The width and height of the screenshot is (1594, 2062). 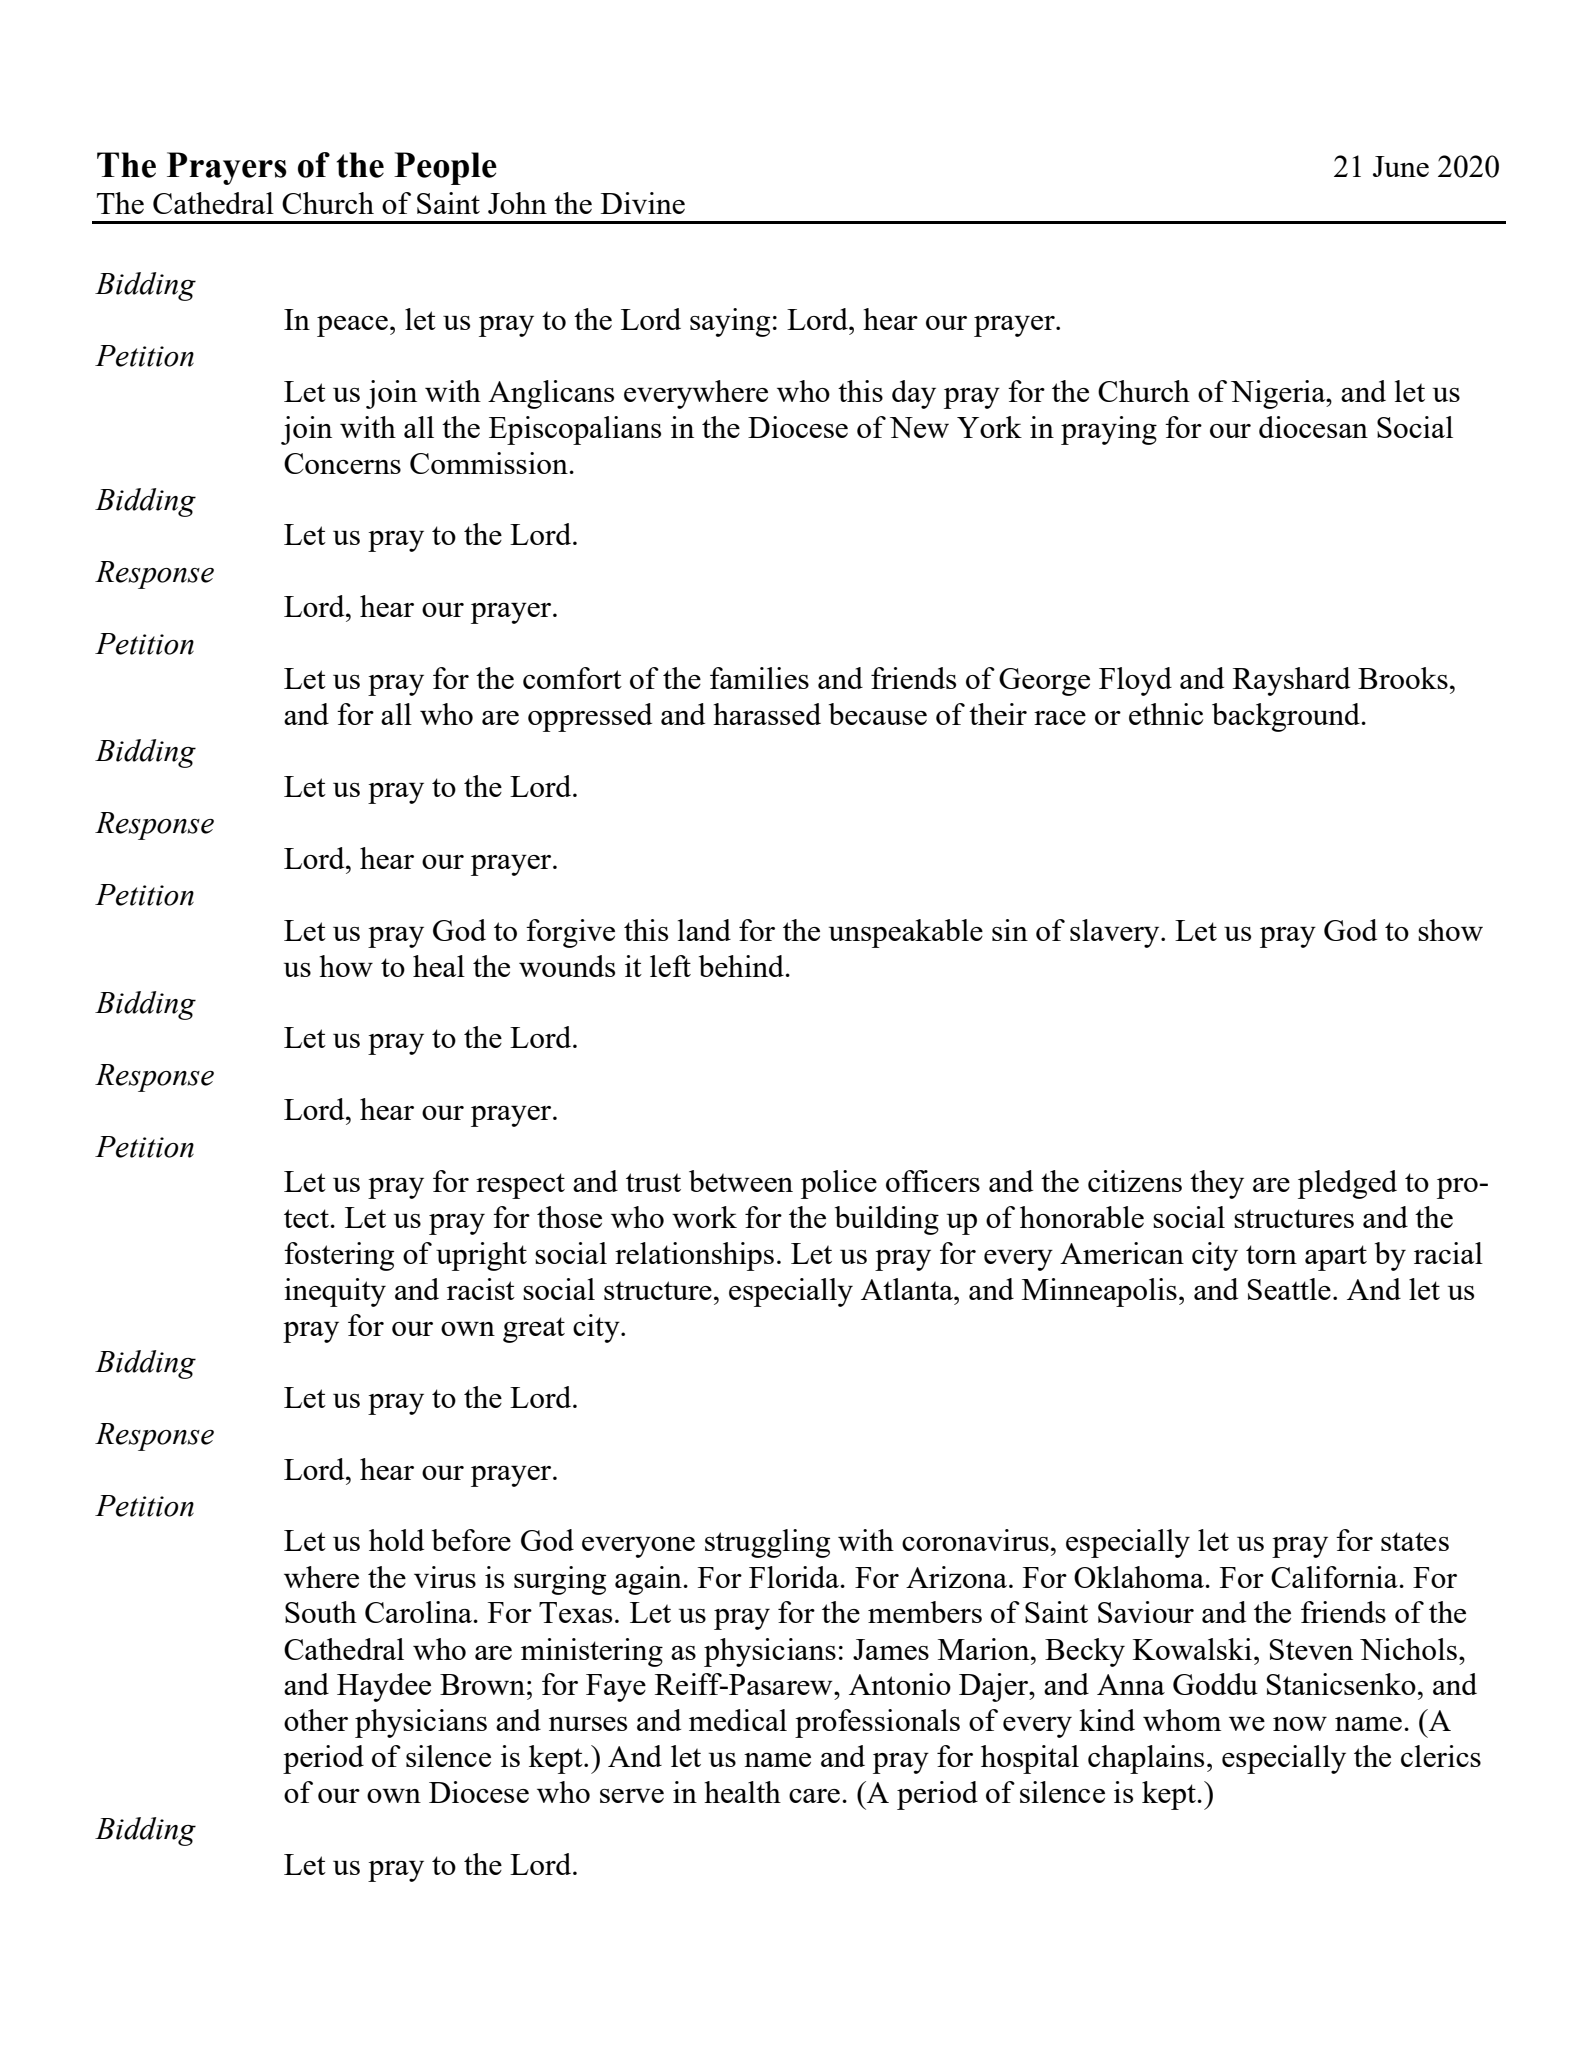 What do you see at coordinates (908, 1289) in the screenshot?
I see `Atlanta` at bounding box center [908, 1289].
